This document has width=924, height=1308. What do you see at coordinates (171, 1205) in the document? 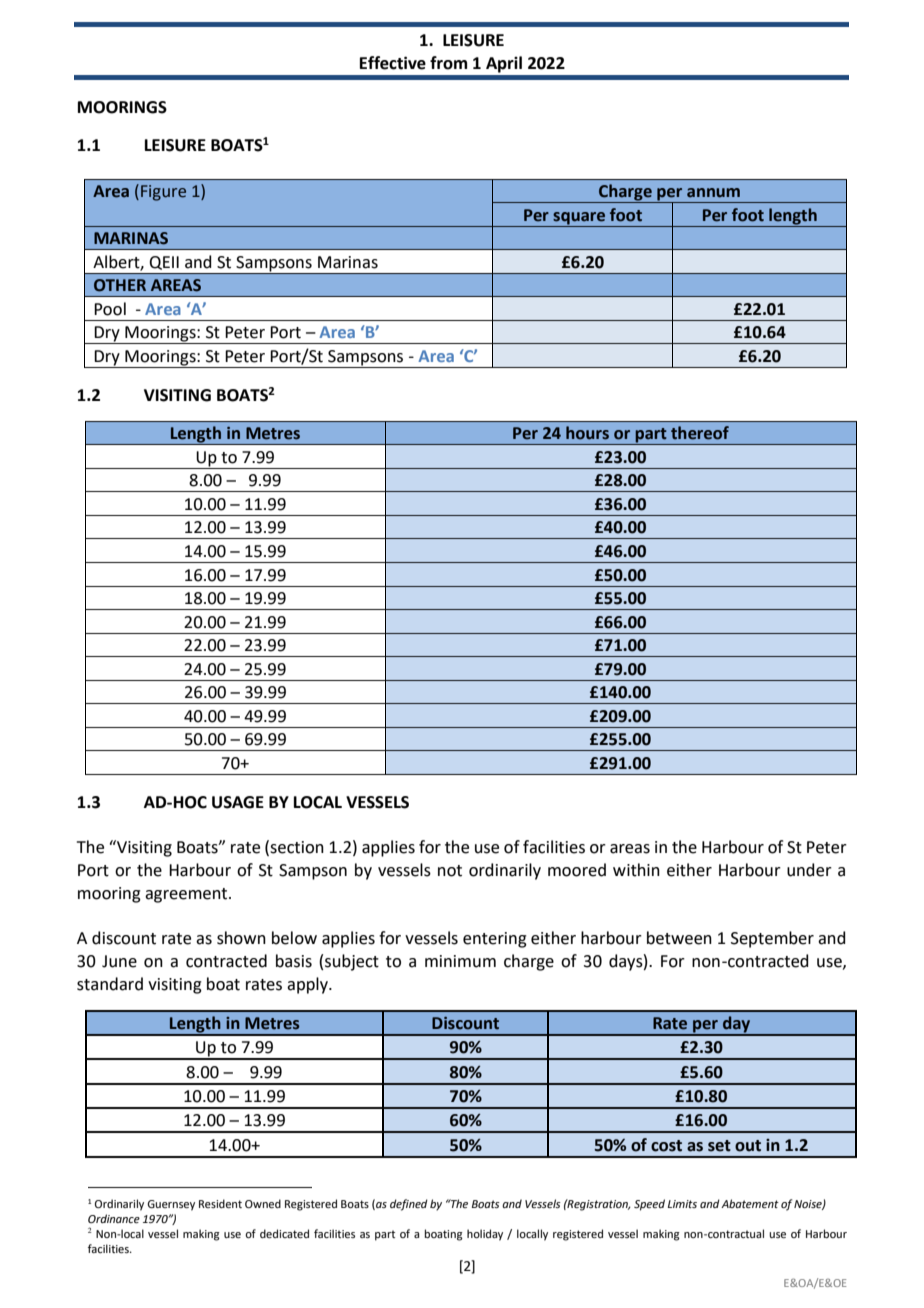
I see `Guernsey` at bounding box center [171, 1205].
